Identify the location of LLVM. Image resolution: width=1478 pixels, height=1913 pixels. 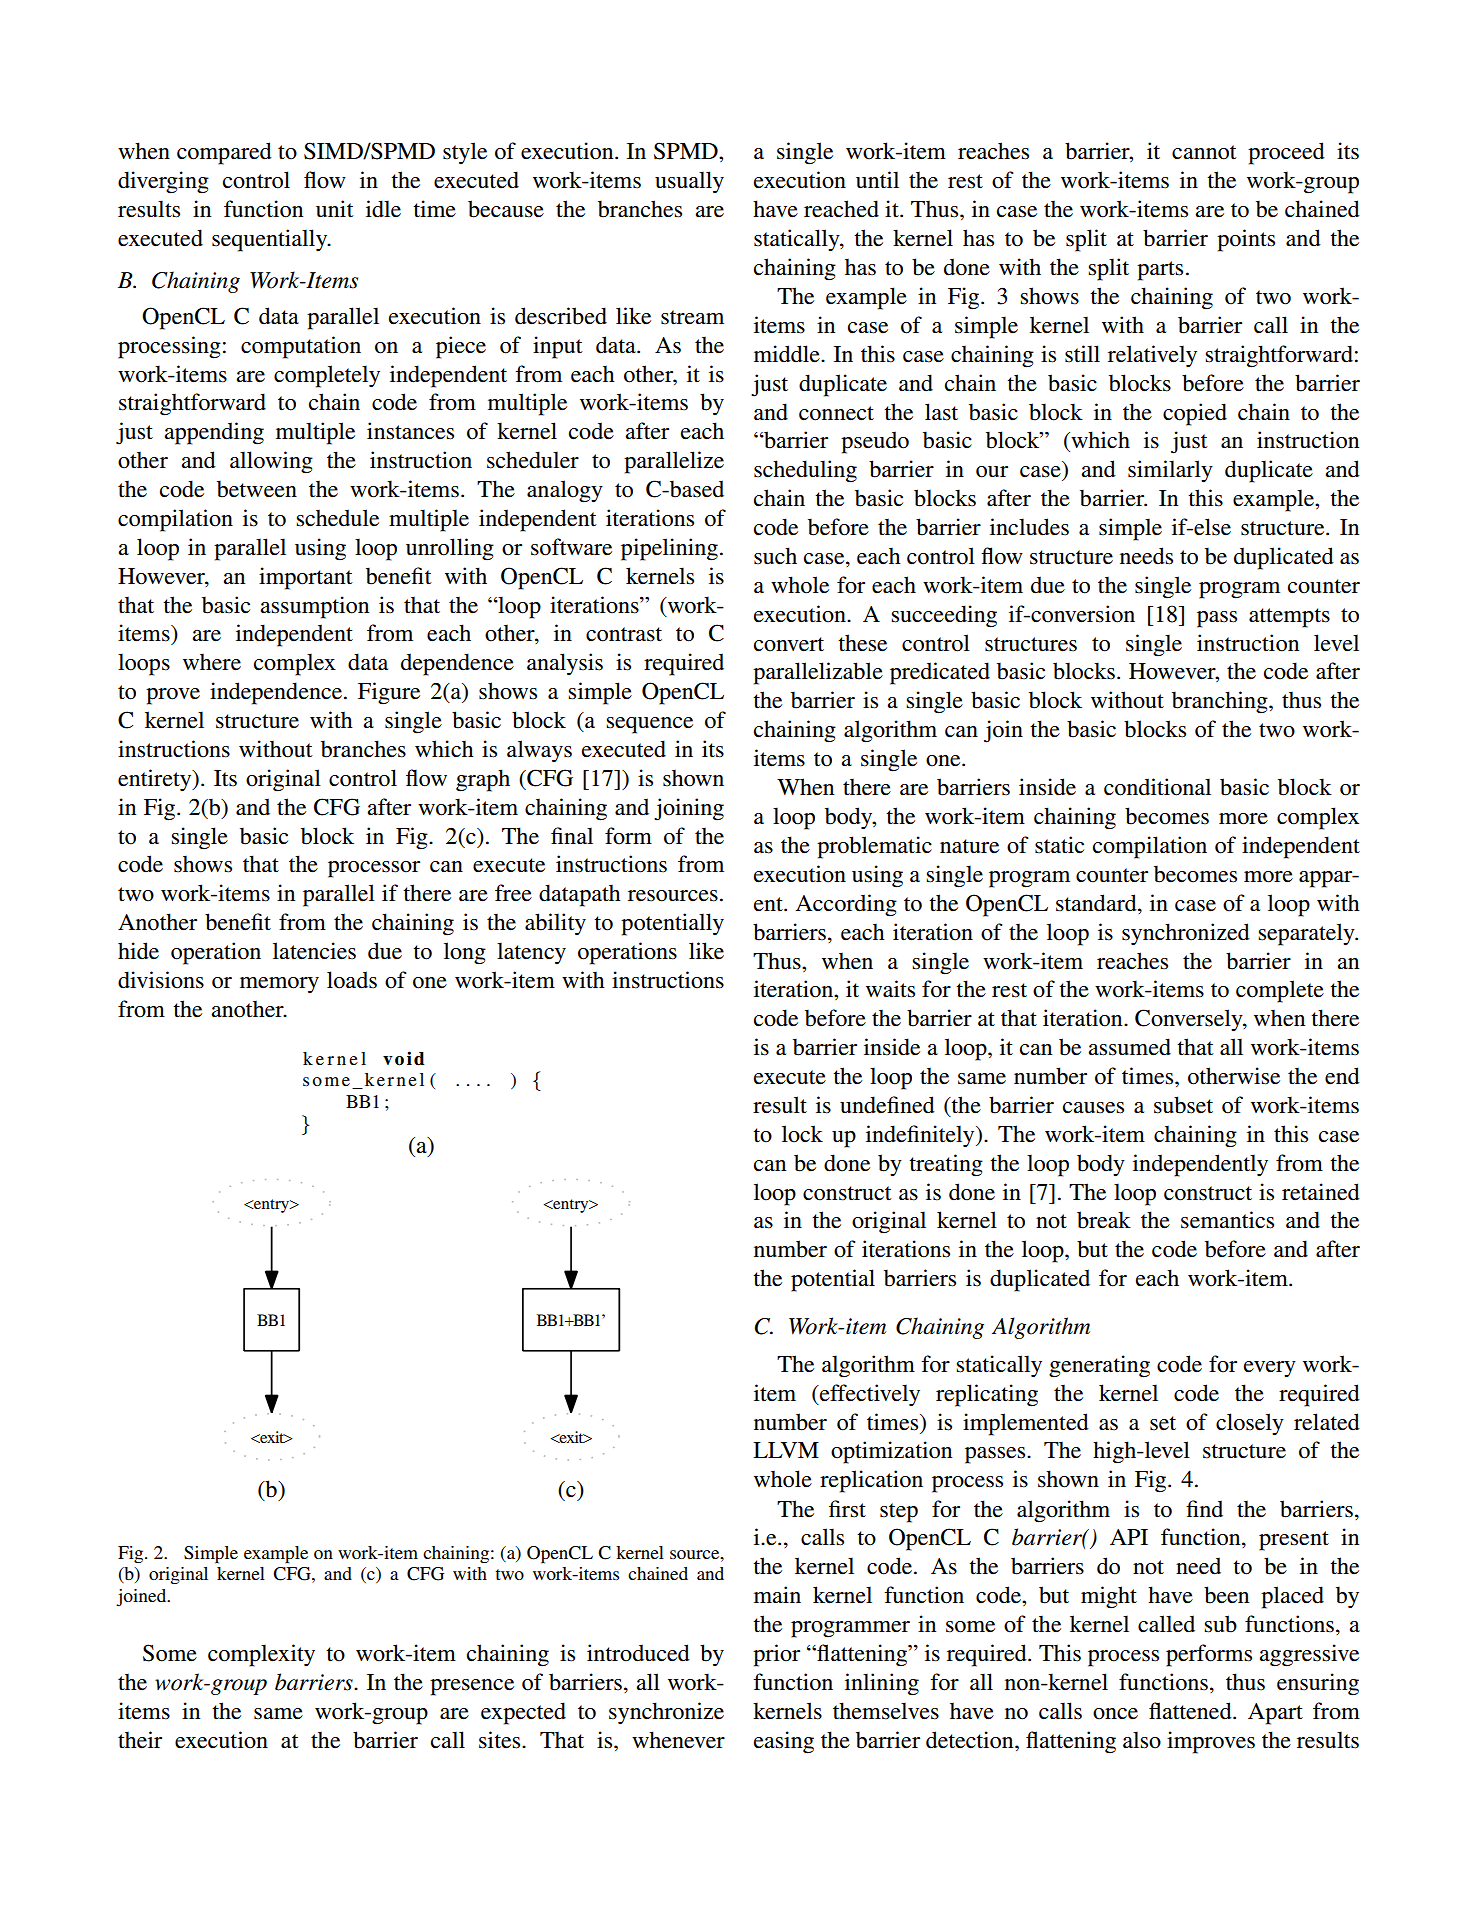
(786, 1450).
